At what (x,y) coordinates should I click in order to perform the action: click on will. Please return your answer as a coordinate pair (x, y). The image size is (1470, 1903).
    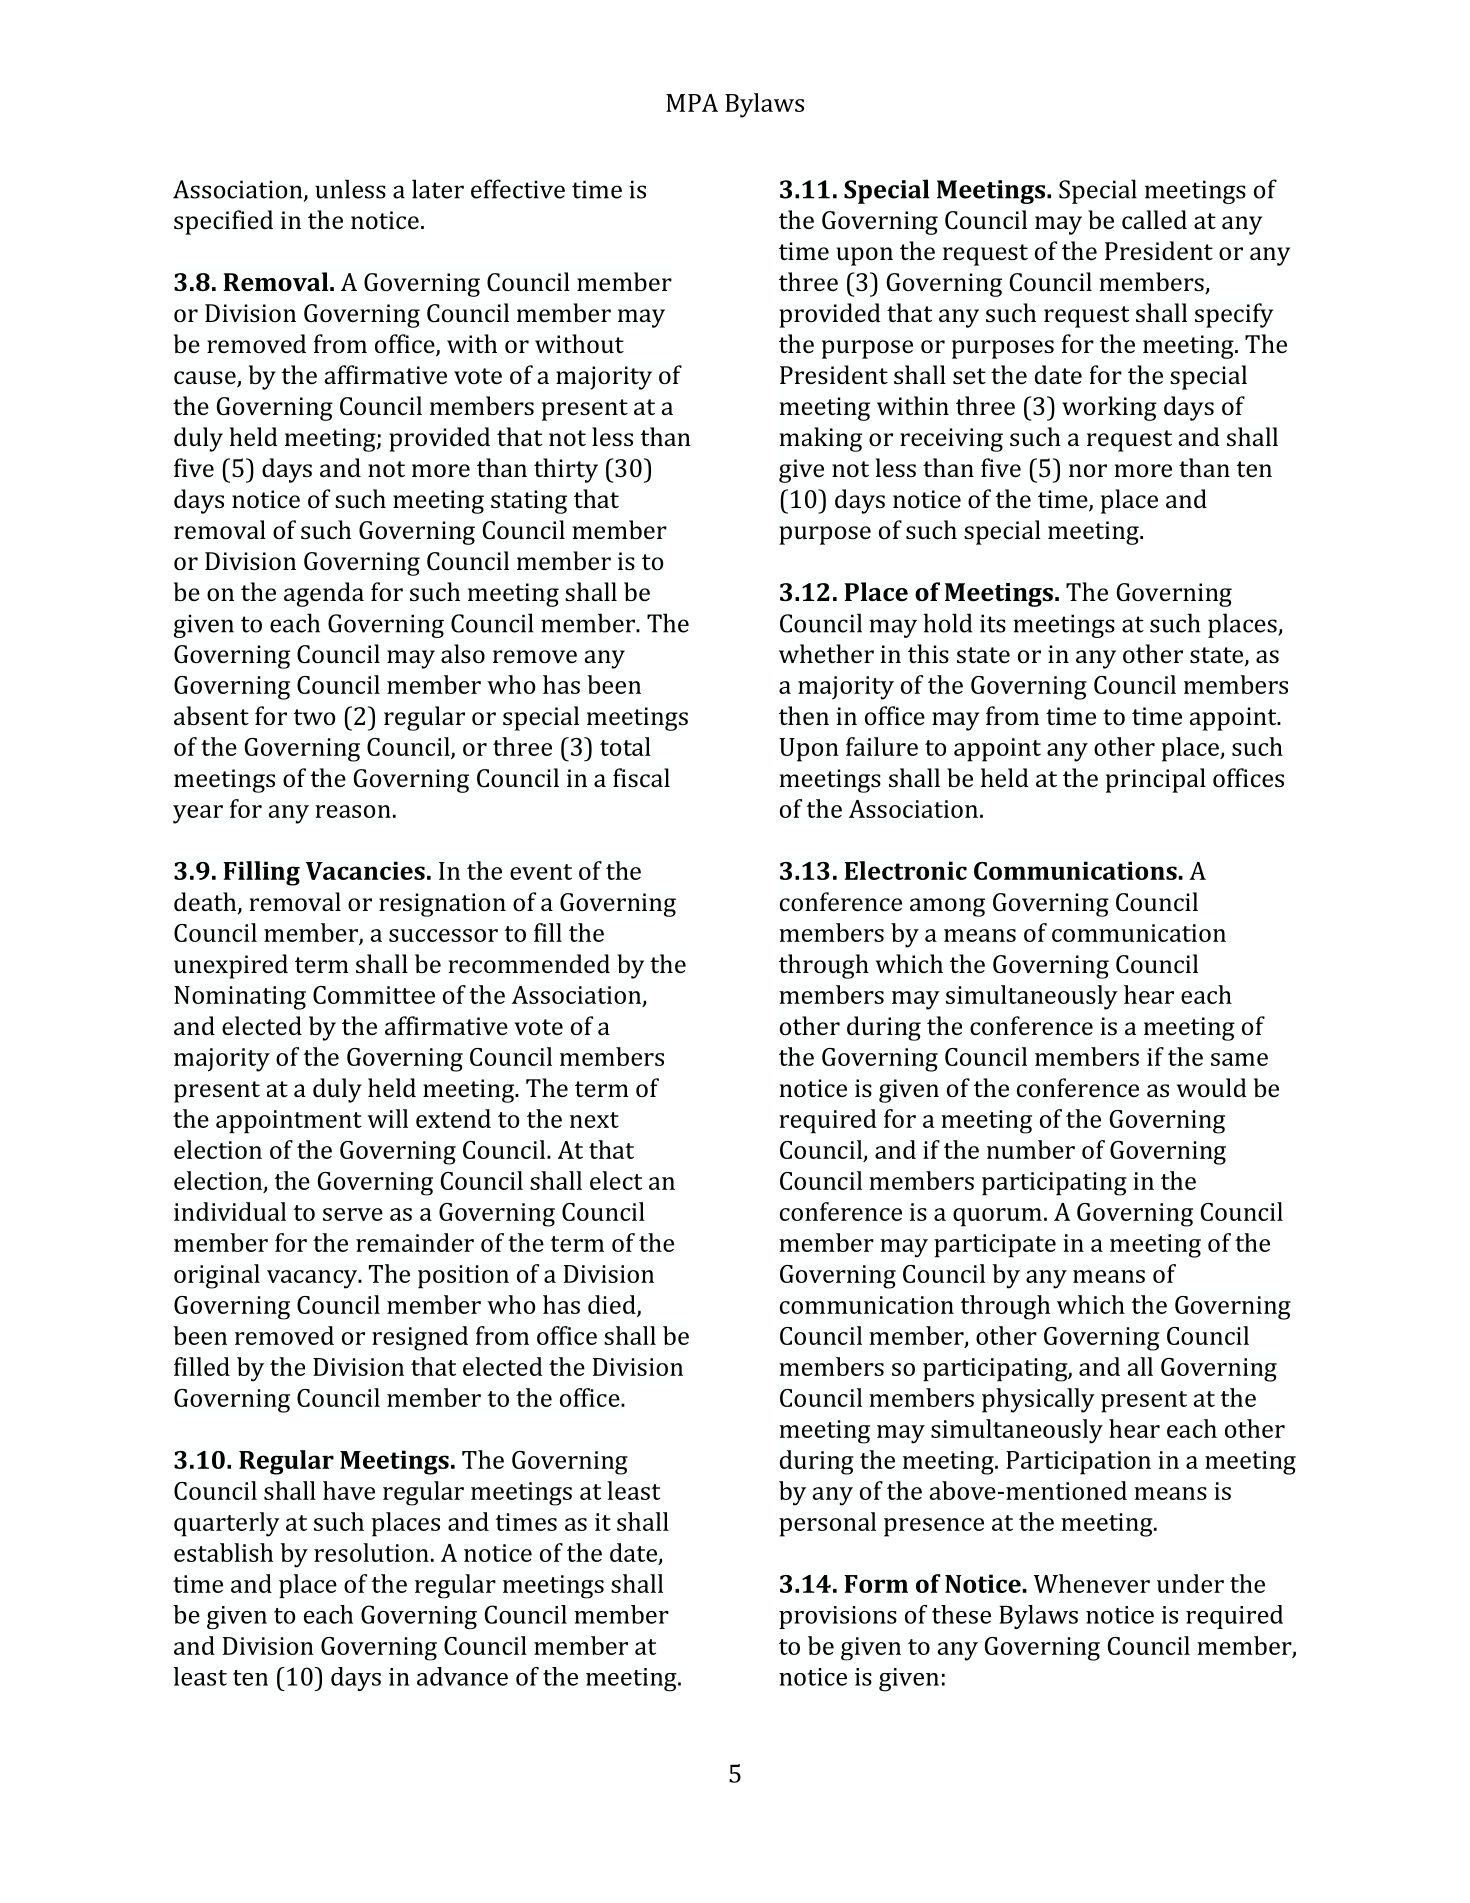
    Looking at the image, I should click on (387, 1118).
